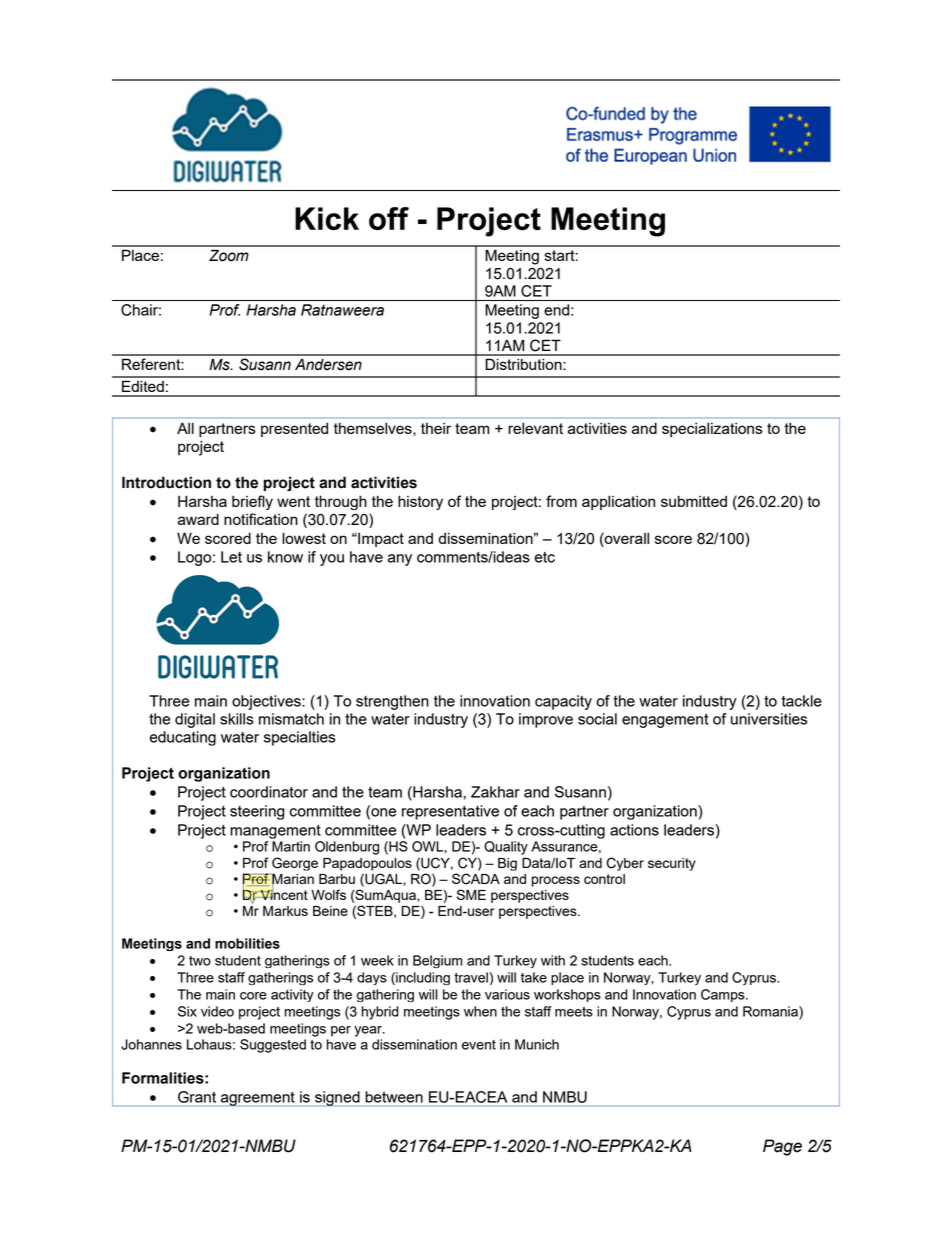  I want to click on universities, so click(769, 719).
